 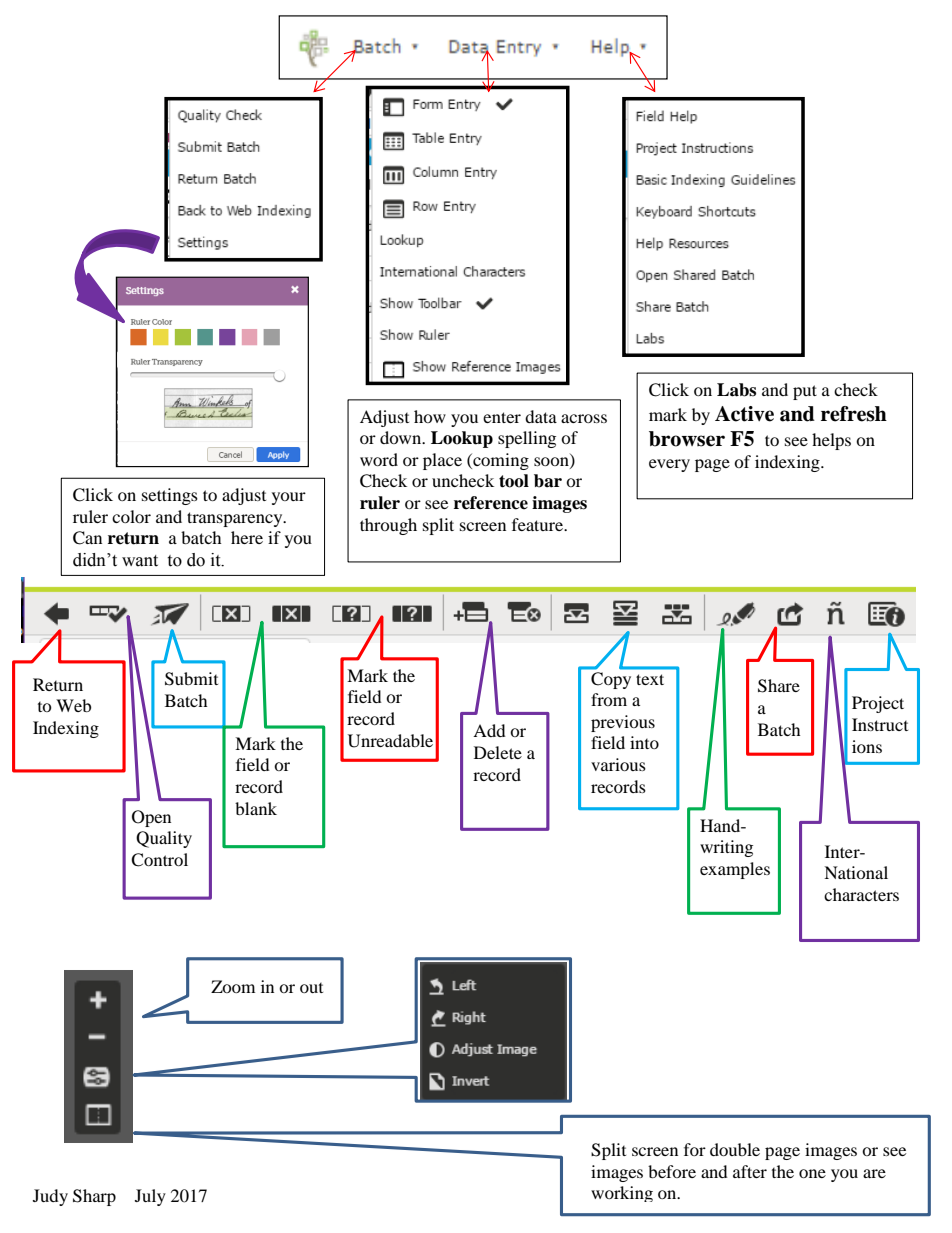 I want to click on Open, so click(x=151, y=818).
